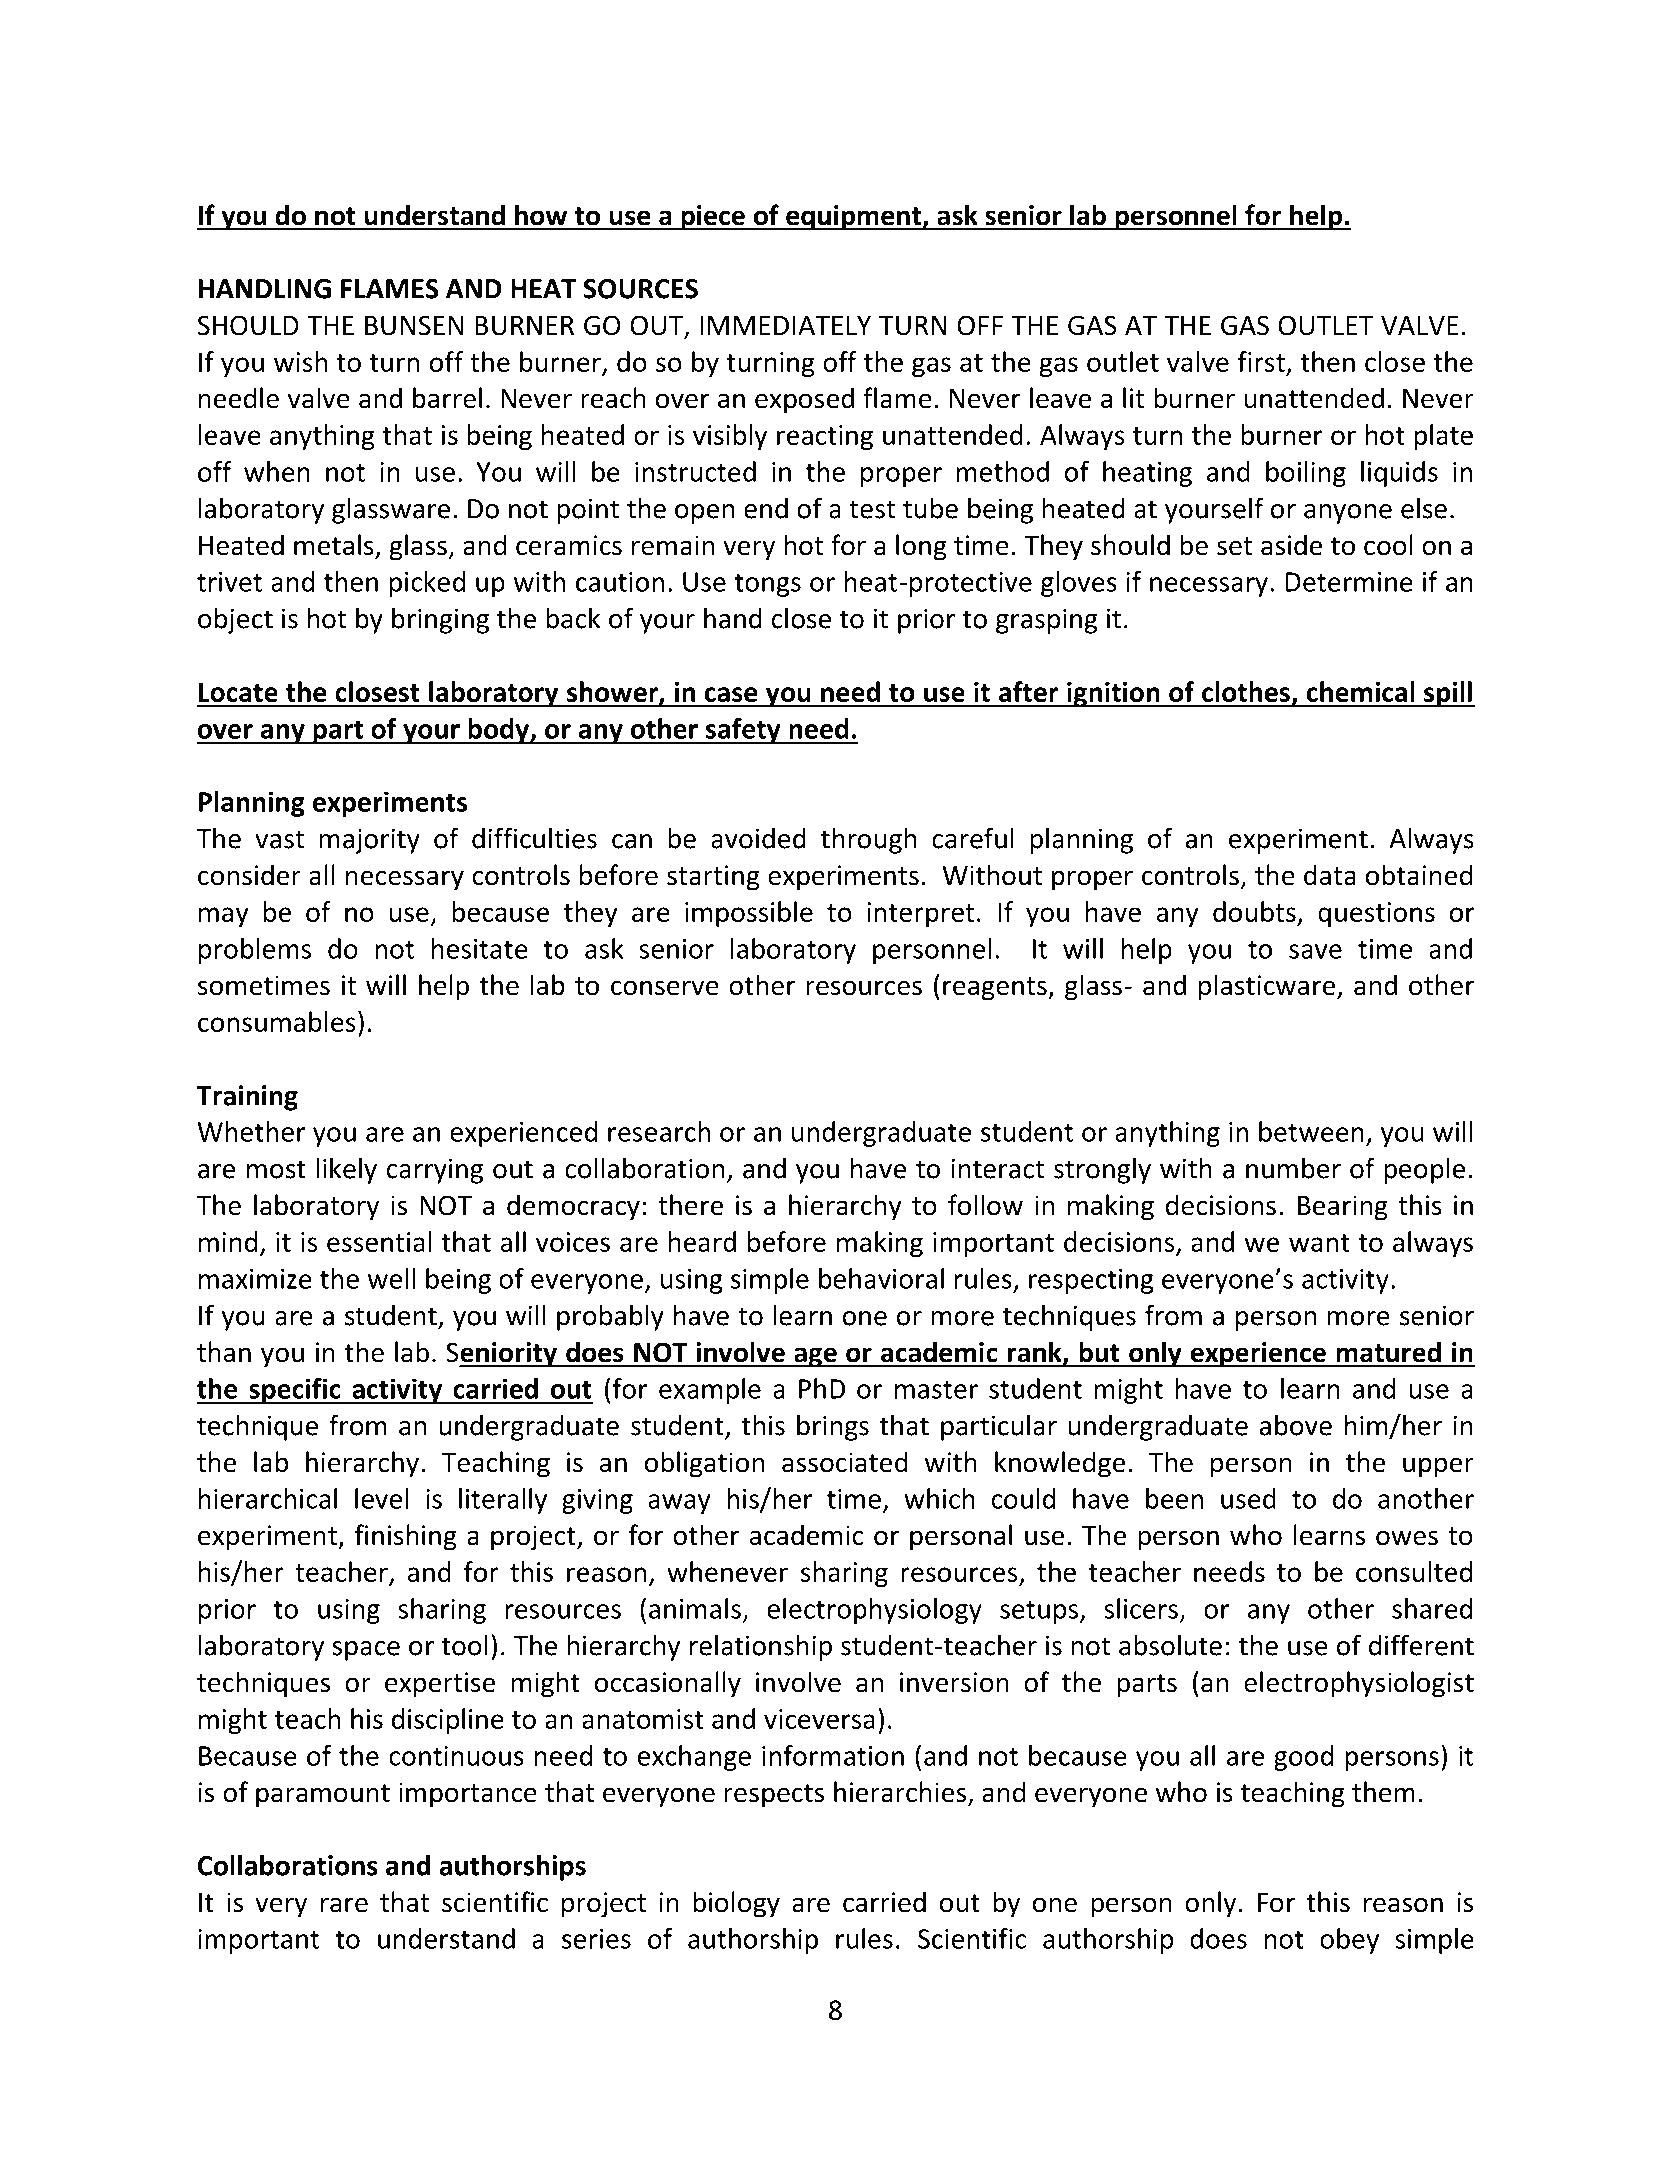 The width and height of the page is (1671, 2163). I want to click on associated, so click(845, 1462).
